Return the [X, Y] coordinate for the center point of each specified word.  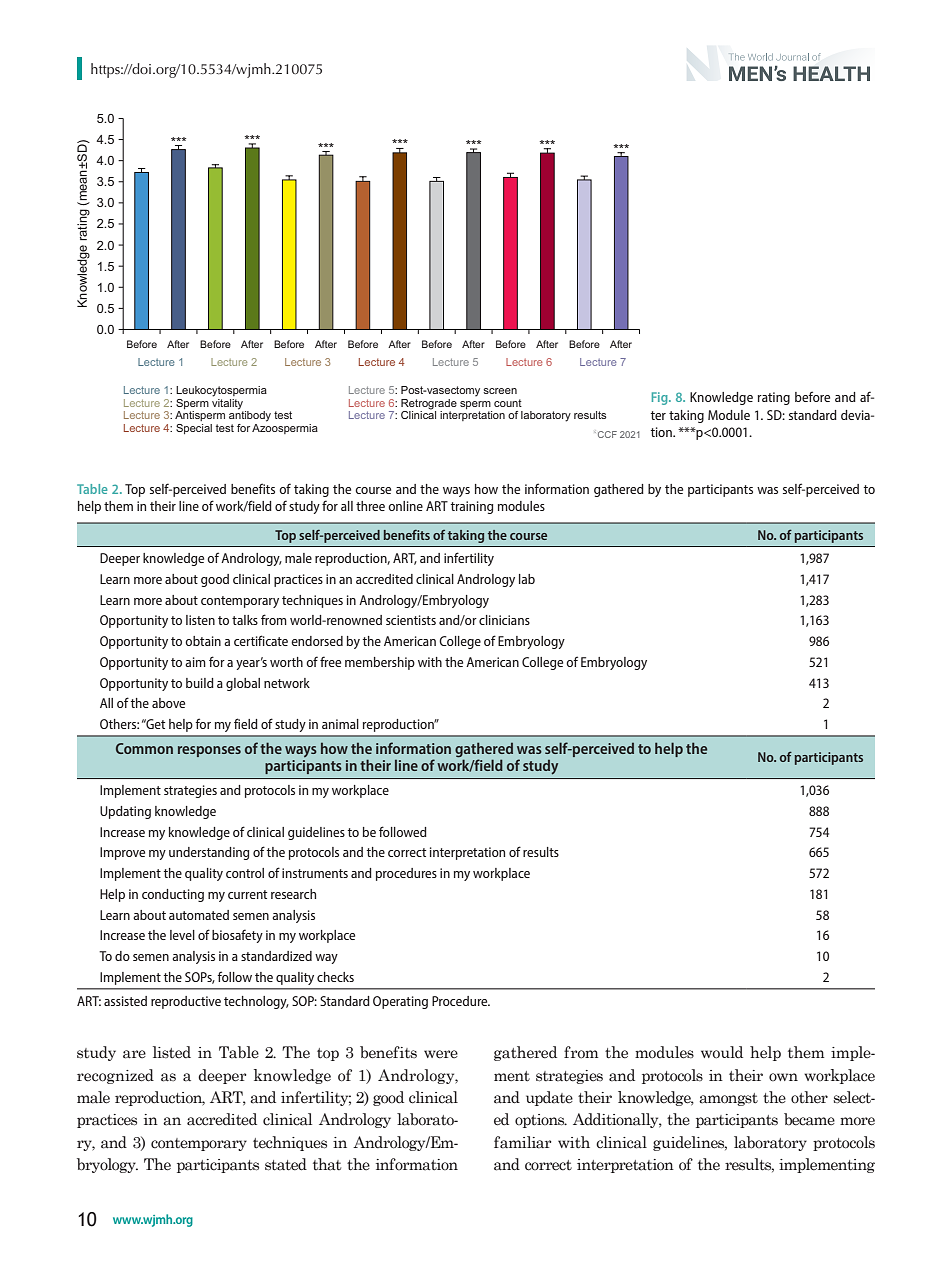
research [293, 894]
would [722, 1052]
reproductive [186, 1002]
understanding [209, 853]
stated [286, 1164]
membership [380, 663]
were [441, 1054]
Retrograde [429, 404]
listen [200, 620]
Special [194, 429]
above [168, 703]
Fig [661, 398]
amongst [728, 1099]
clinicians [504, 620]
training [472, 507]
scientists [411, 620]
